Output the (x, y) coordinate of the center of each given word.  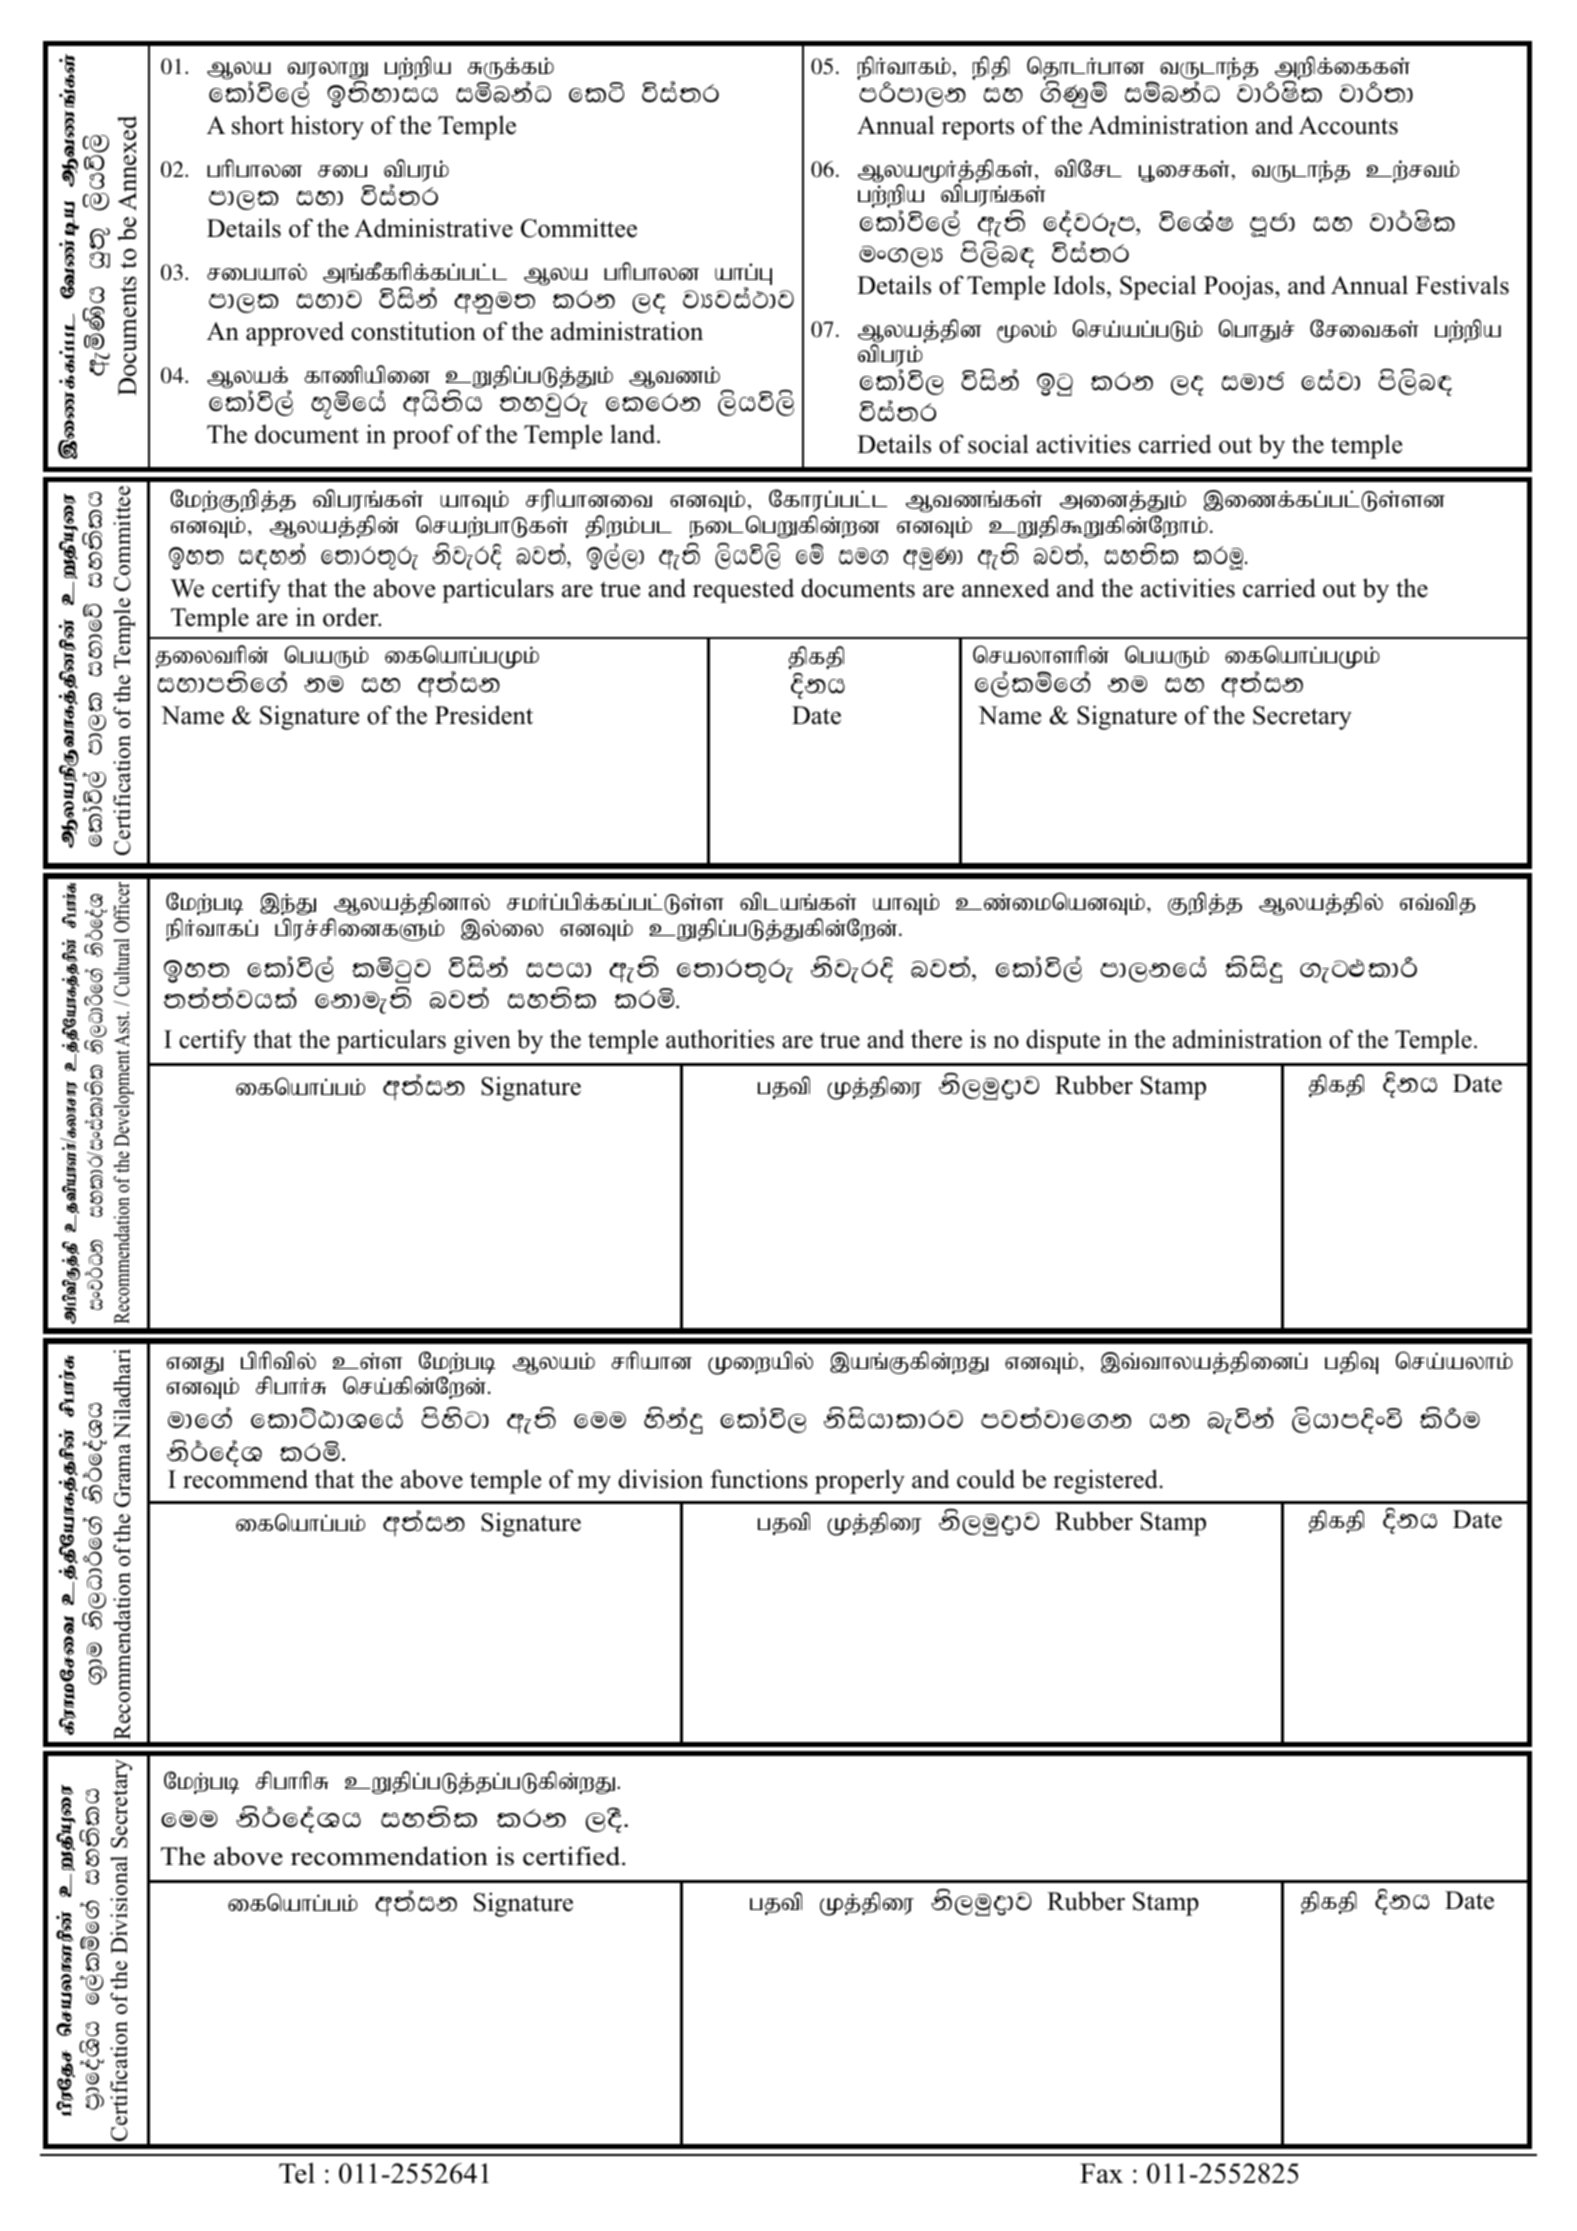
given (482, 1041)
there (936, 1039)
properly (860, 1481)
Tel (297, 2173)
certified (573, 1856)
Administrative (433, 228)
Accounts (1348, 125)
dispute (1063, 1041)
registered (1105, 1481)
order (352, 617)
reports (978, 129)
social (998, 444)
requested (743, 590)
